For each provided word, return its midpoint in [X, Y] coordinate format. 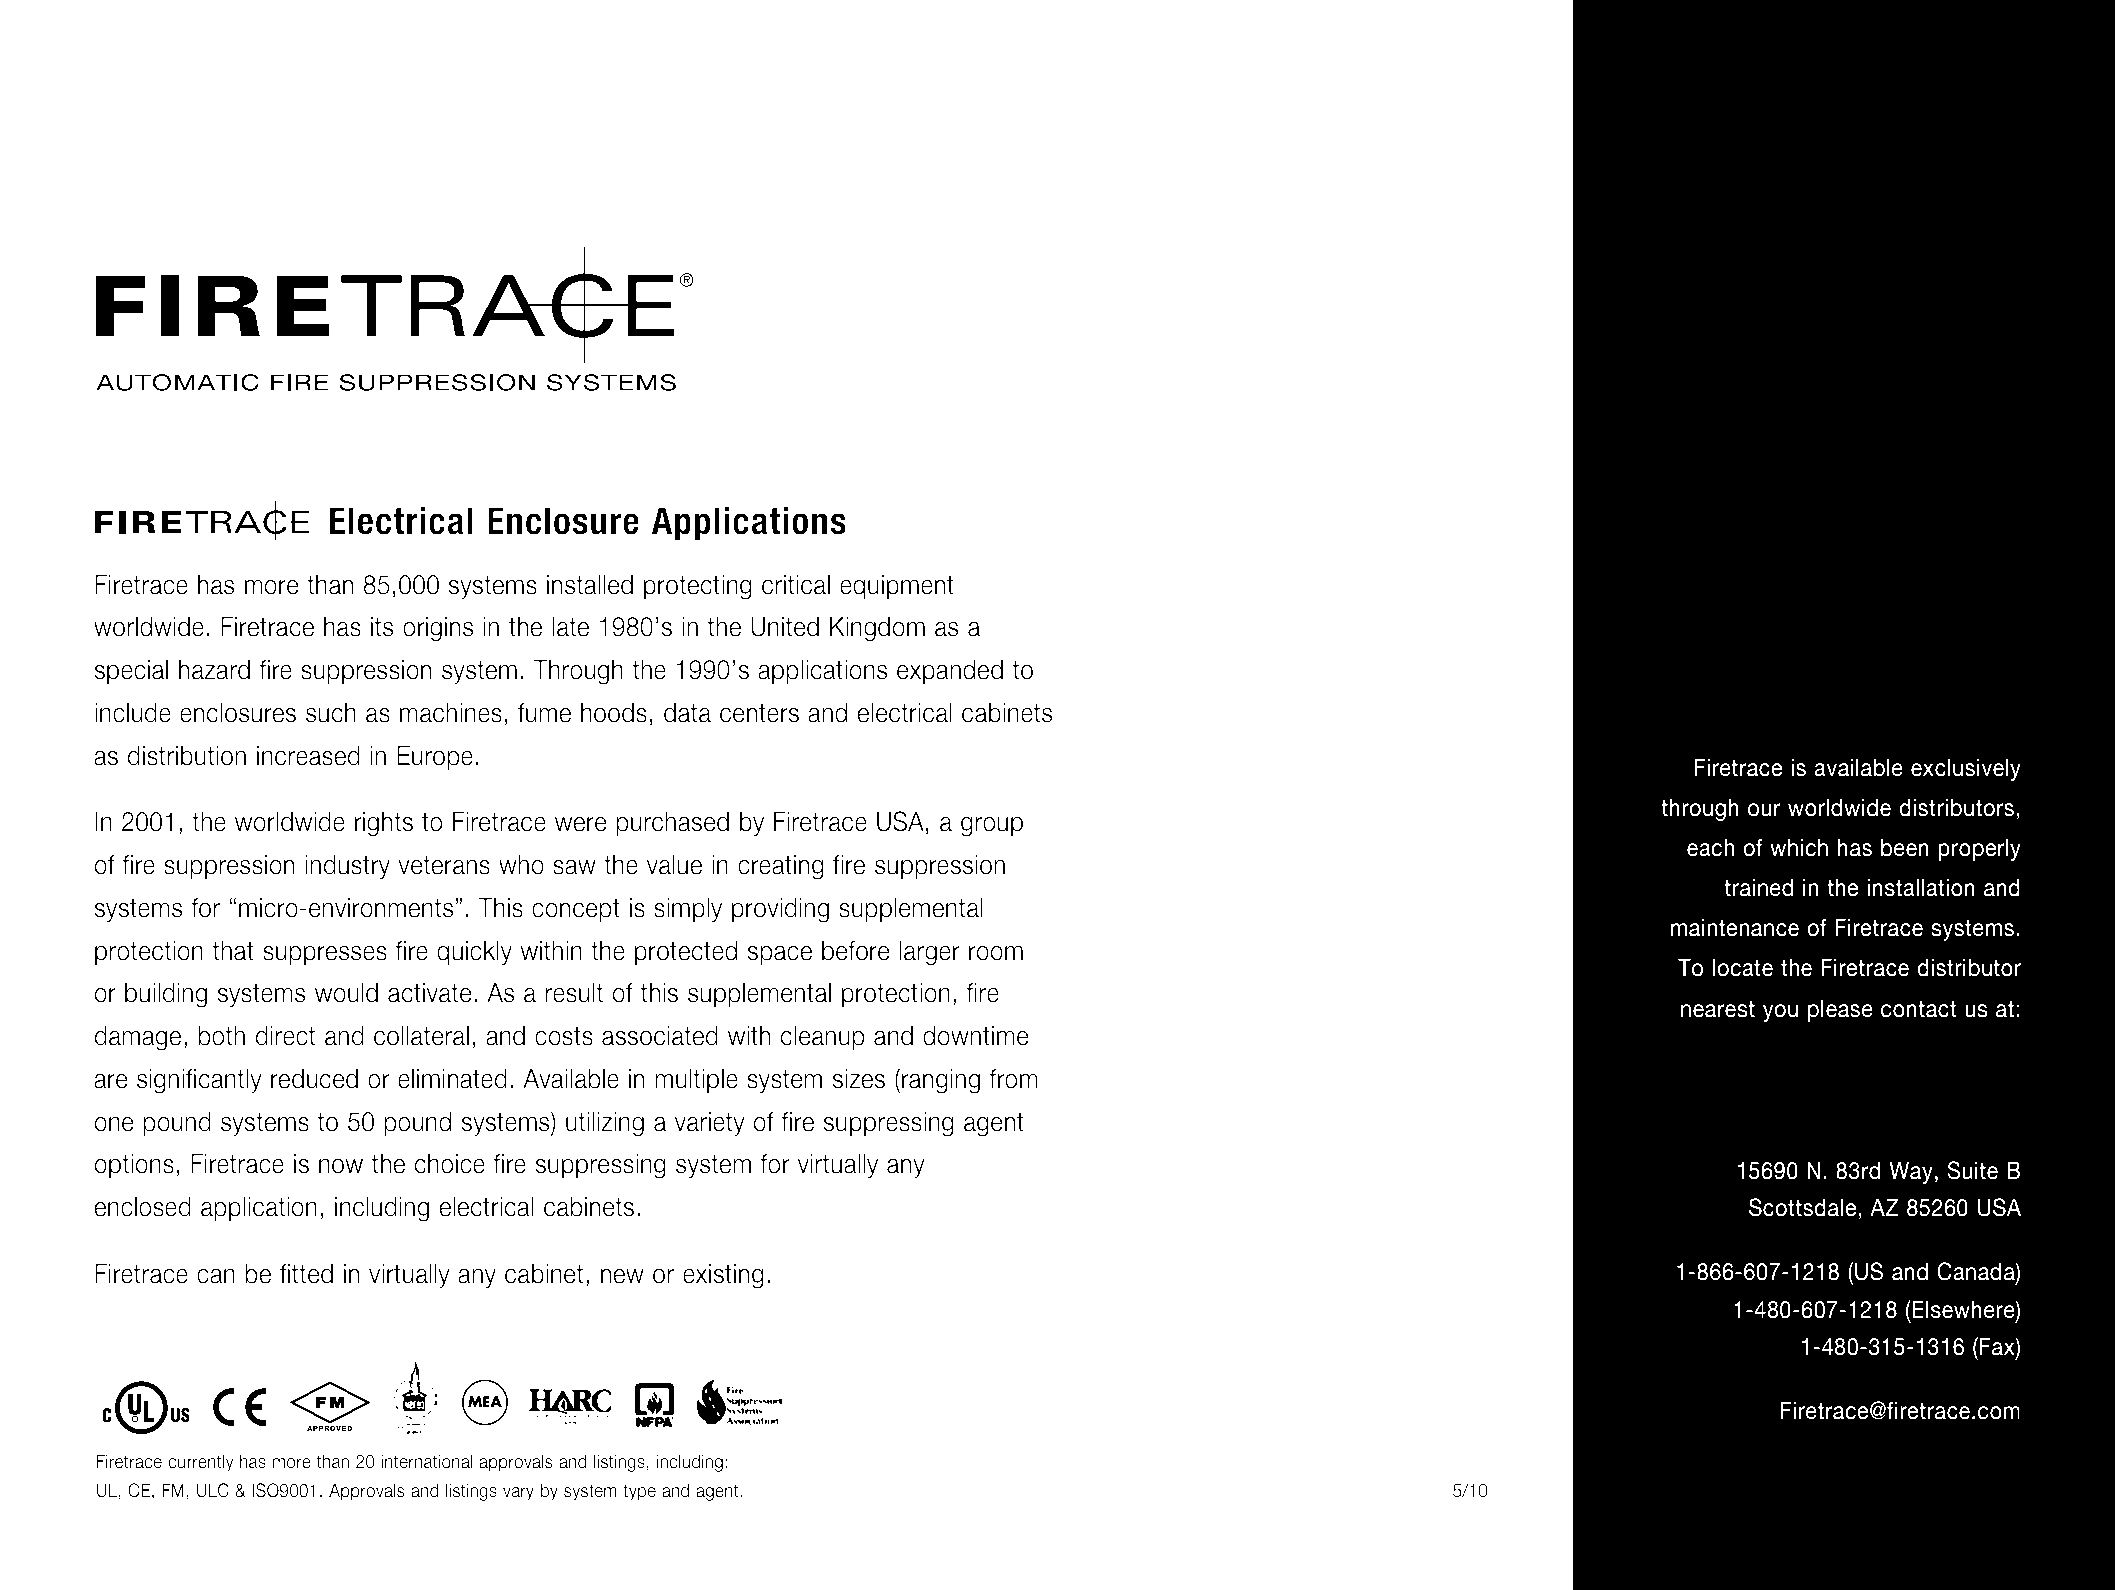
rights [384, 824]
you [1780, 1013]
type [639, 1492]
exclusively [1966, 769]
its [382, 627]
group [992, 827]
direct [285, 1035]
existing [723, 1276]
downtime [976, 1036]
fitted [306, 1274]
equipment [897, 587]
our [1764, 810]
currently [201, 1463]
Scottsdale [1804, 1208]
